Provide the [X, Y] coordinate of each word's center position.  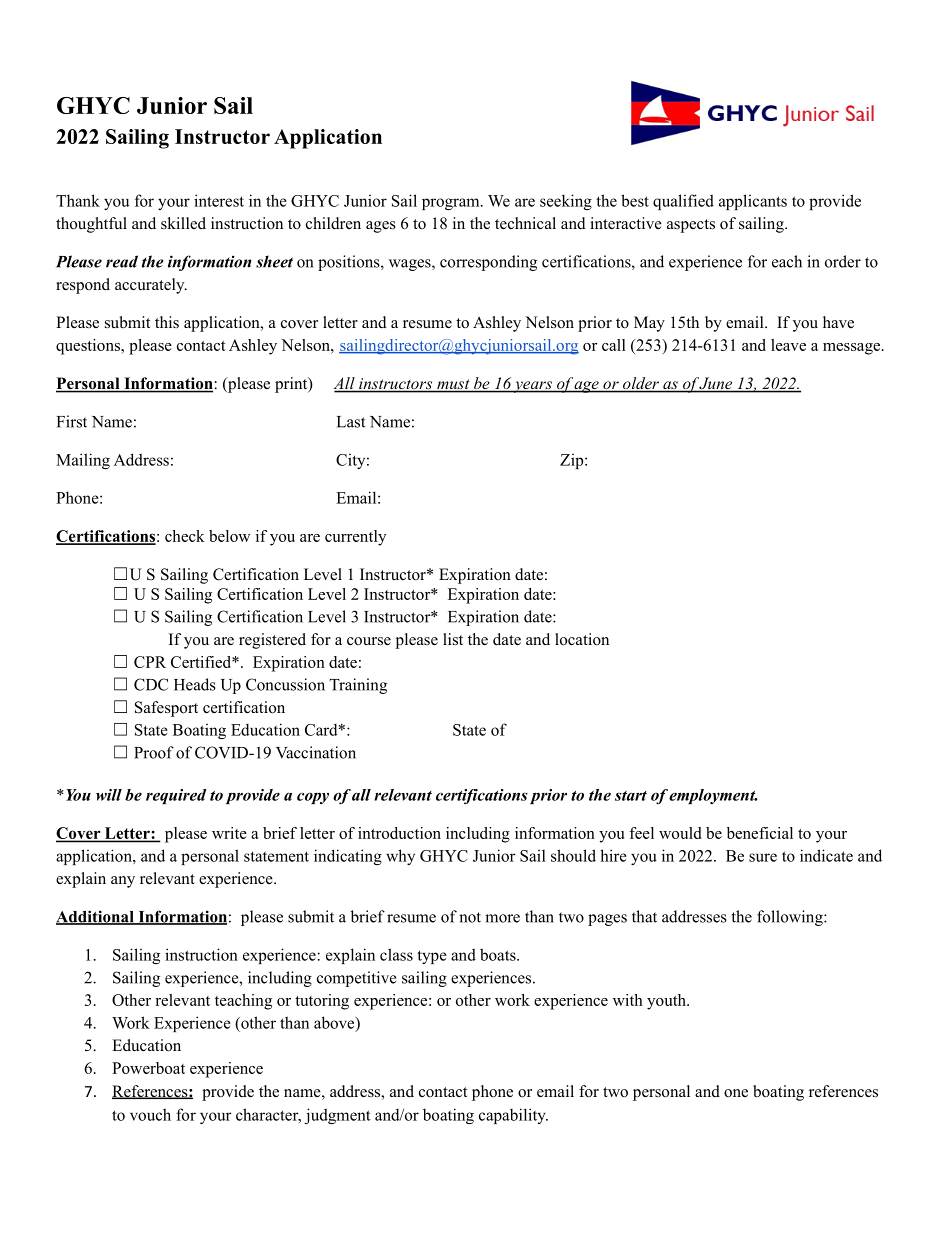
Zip [573, 461]
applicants [753, 202]
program [452, 204]
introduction [399, 833]
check [185, 536]
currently [355, 538]
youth [667, 1002]
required [176, 796]
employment [713, 796]
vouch [150, 1114]
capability [513, 1116]
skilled [183, 223]
